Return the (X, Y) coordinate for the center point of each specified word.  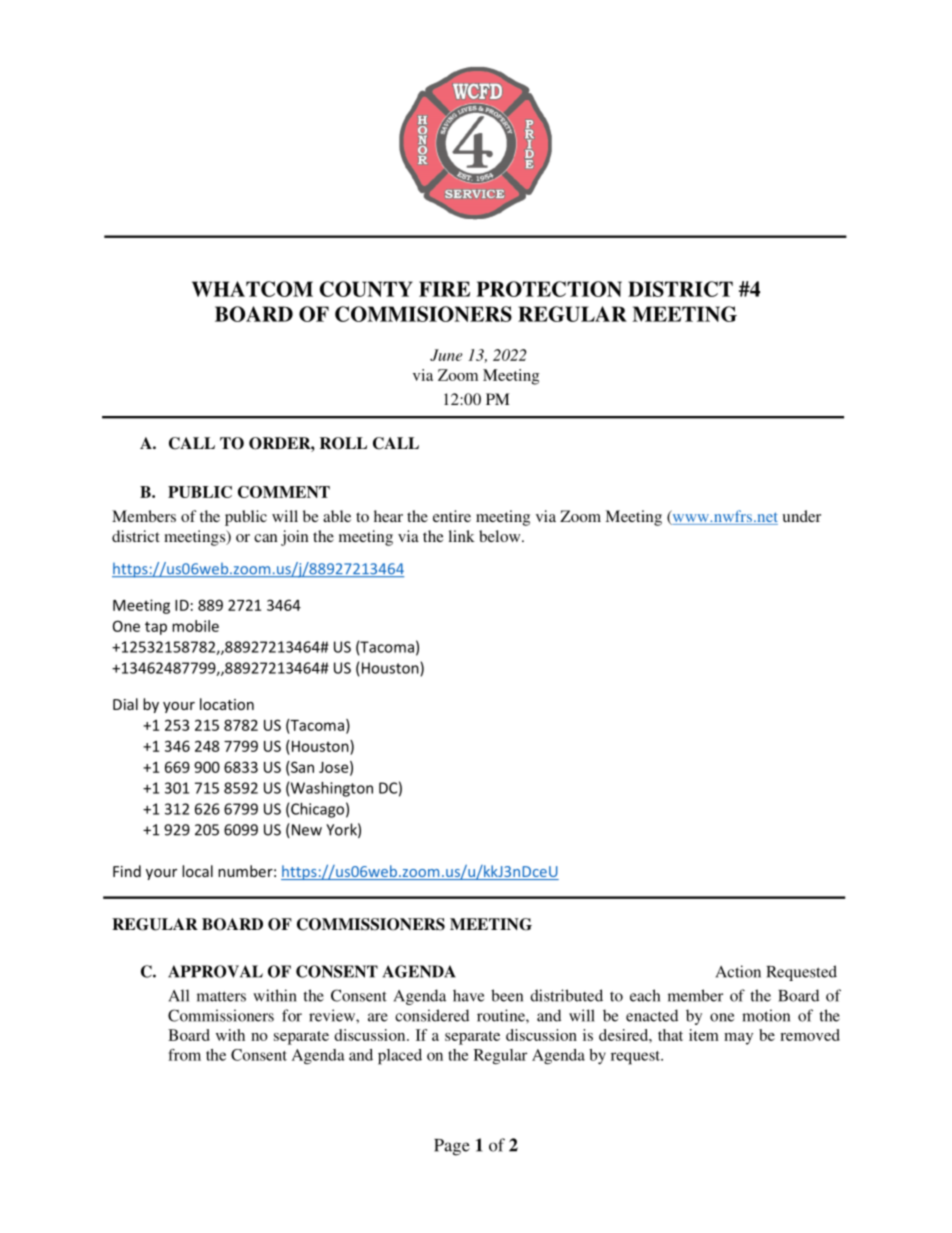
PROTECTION (549, 289)
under (801, 516)
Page (452, 1147)
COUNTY (366, 289)
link (461, 536)
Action (738, 971)
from (184, 1055)
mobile (195, 626)
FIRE (444, 289)
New (305, 830)
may (738, 1039)
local (197, 871)
